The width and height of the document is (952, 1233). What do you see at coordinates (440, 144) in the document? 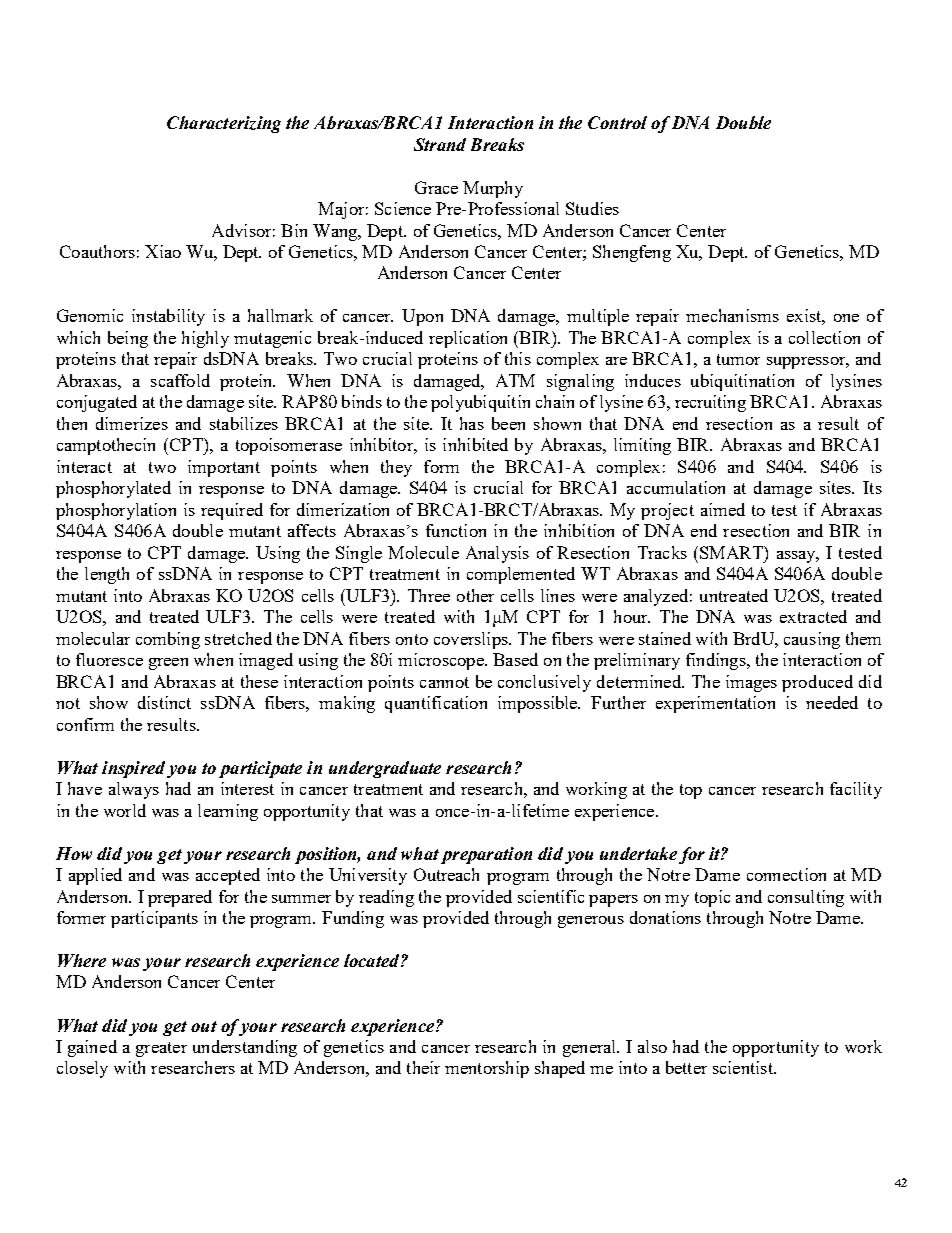
I see `Strand` at bounding box center [440, 144].
